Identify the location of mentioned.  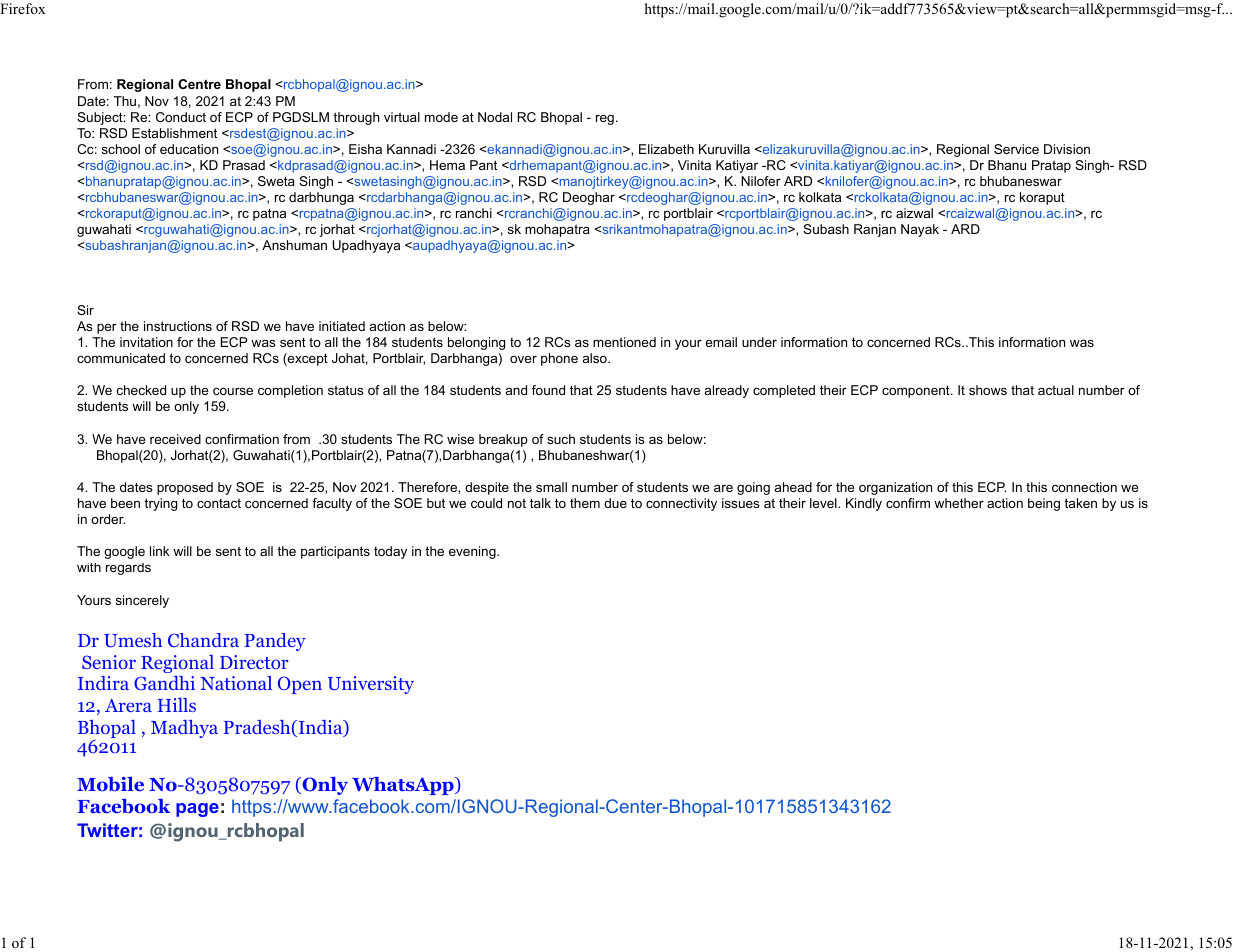
(624, 342).
